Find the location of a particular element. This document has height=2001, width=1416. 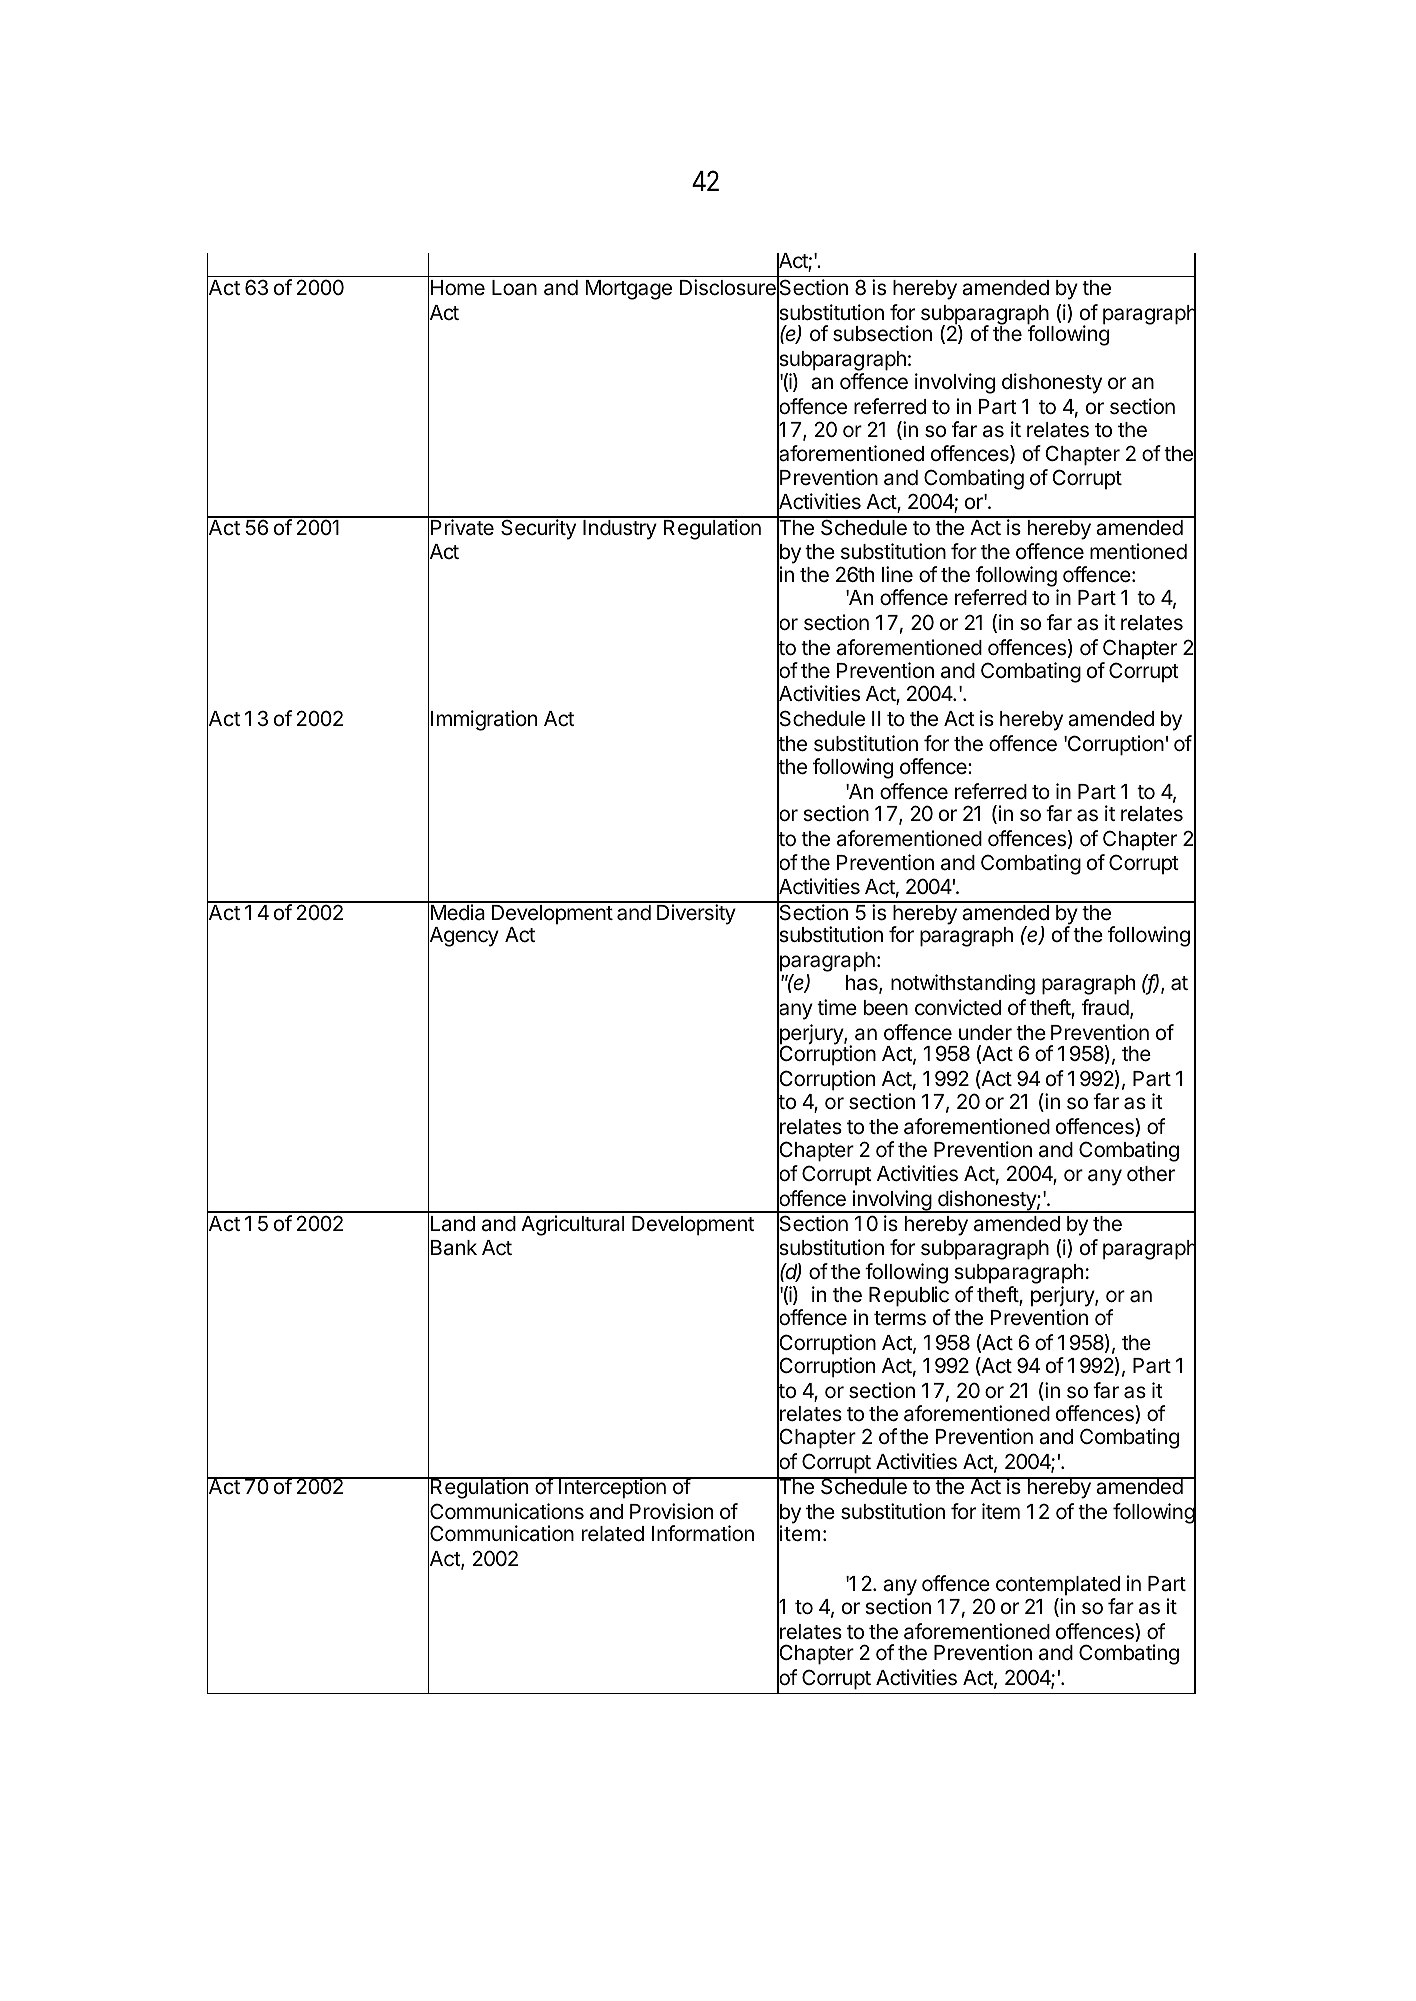

Loan is located at coordinates (514, 288).
